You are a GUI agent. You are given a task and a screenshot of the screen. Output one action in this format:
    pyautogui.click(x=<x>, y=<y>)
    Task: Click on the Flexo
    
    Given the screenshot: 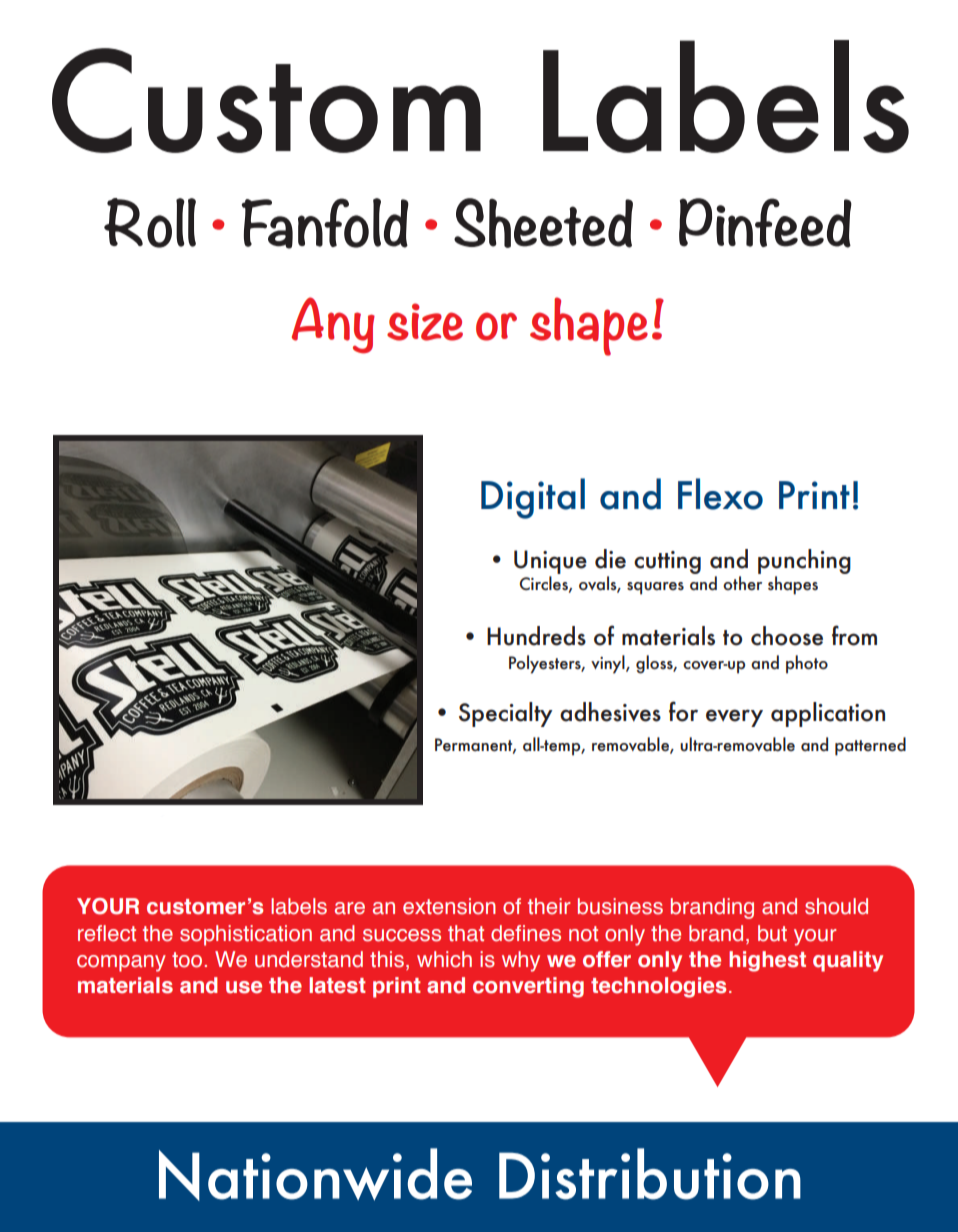 What is the action you would take?
    pyautogui.click(x=720, y=494)
